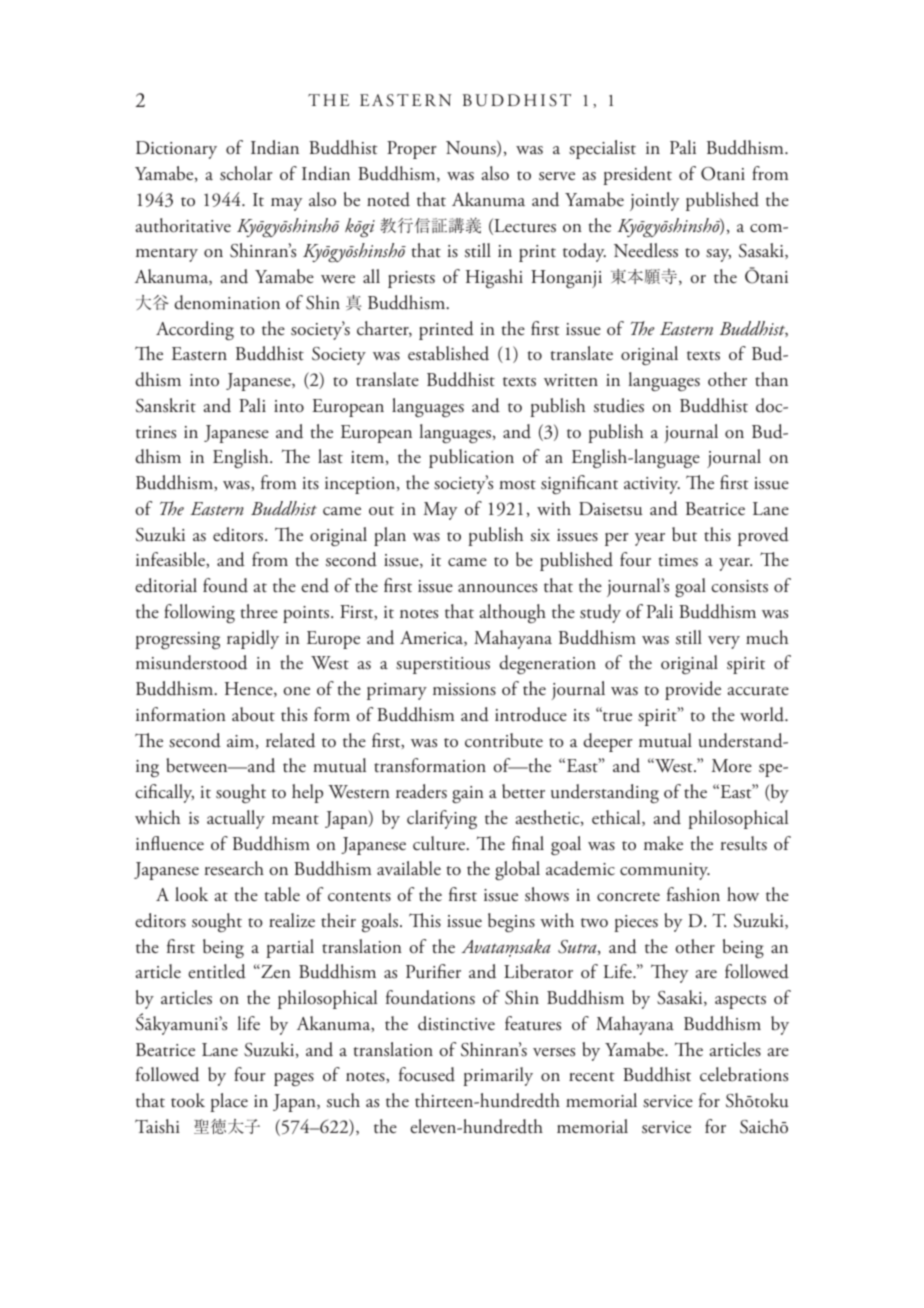 The image size is (924, 1308). Describe the element at coordinates (440, 843) in the screenshot. I see `culture` at that location.
